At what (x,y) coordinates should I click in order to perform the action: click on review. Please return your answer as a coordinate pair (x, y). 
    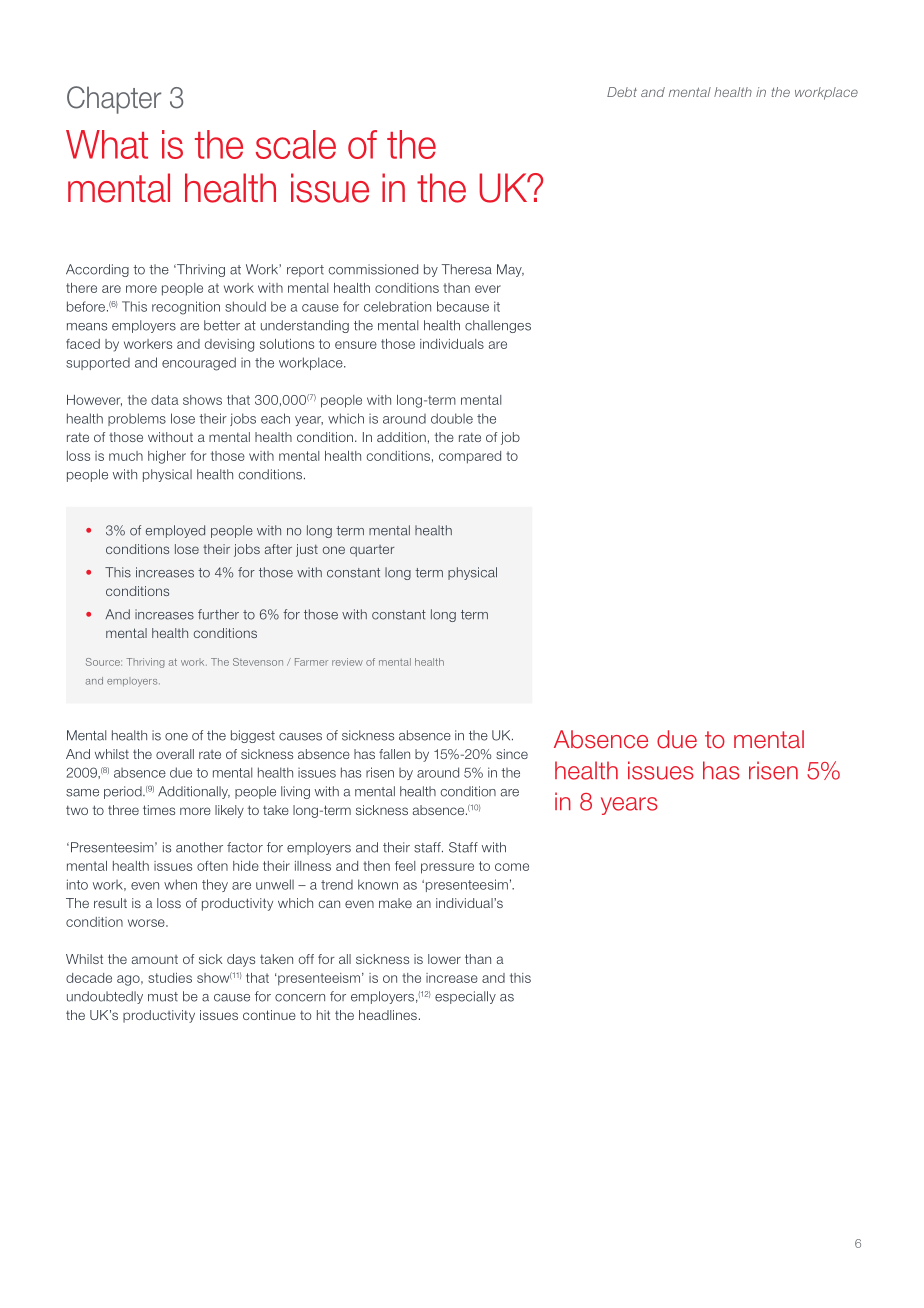
    Looking at the image, I should click on (347, 662).
